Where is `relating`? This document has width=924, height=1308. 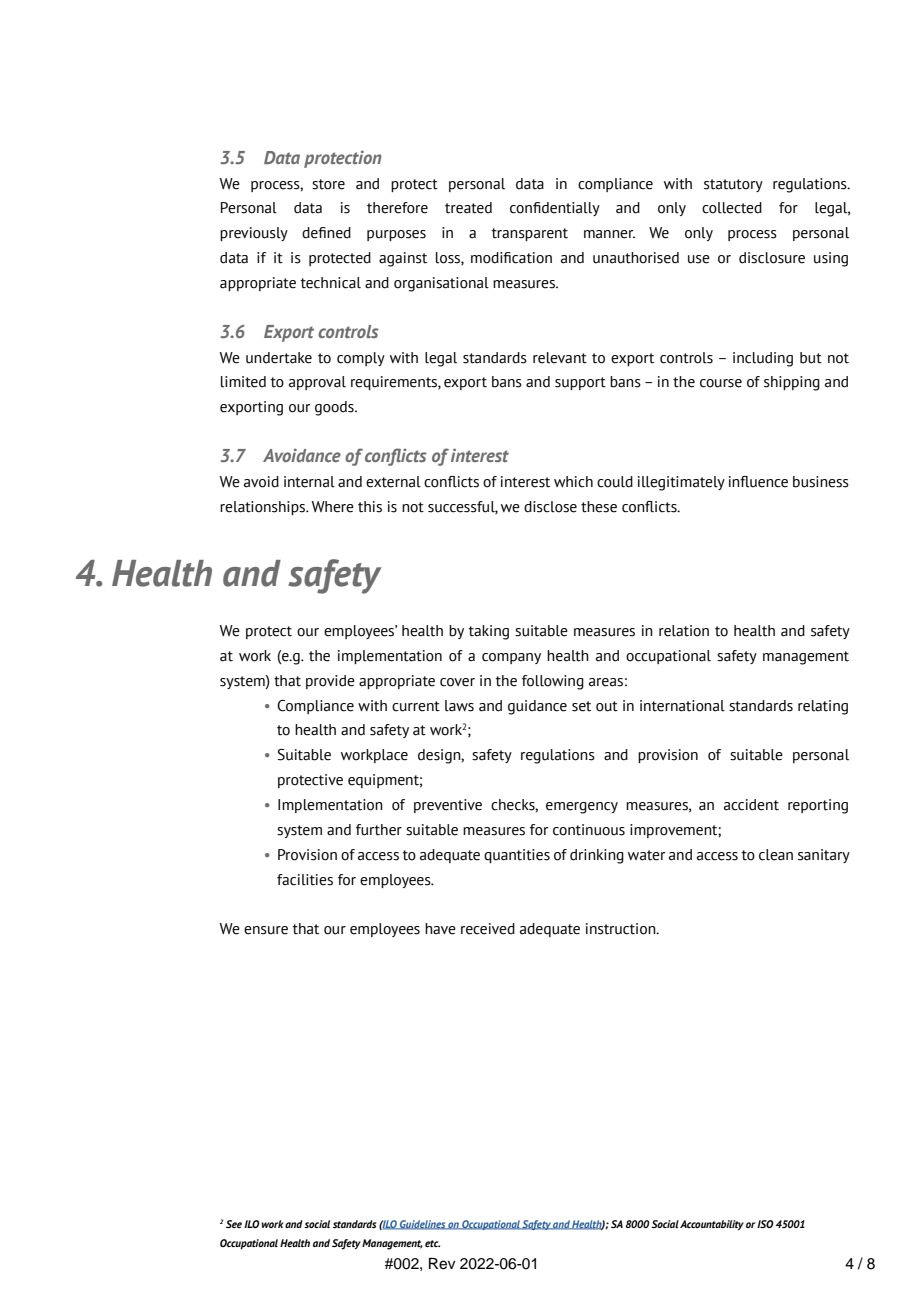
relating is located at coordinates (823, 707).
